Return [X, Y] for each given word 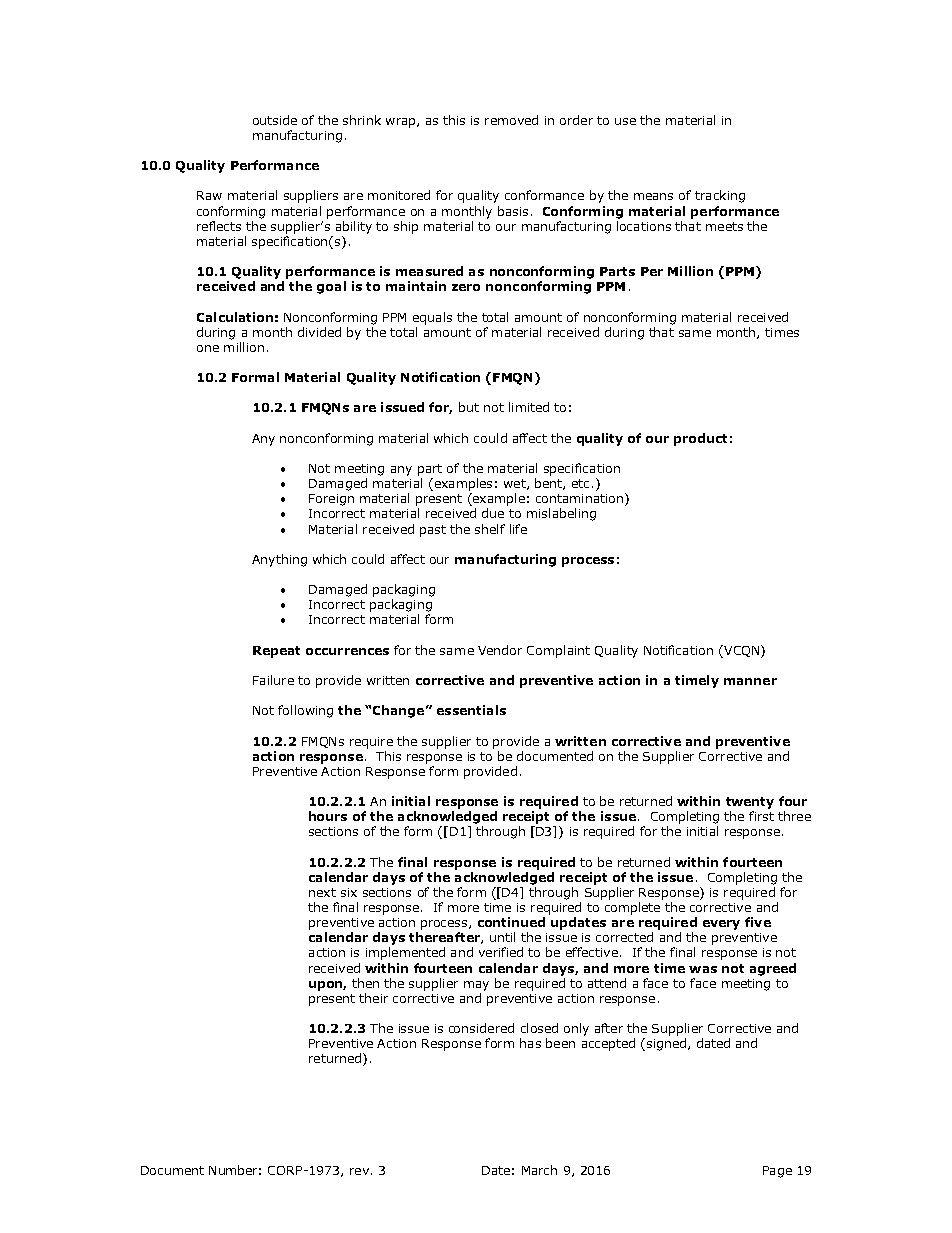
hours [328, 816]
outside [275, 120]
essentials [471, 710]
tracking [720, 196]
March [539, 1170]
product [700, 439]
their [373, 998]
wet [516, 484]
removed [511, 120]
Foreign [331, 500]
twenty [750, 803]
